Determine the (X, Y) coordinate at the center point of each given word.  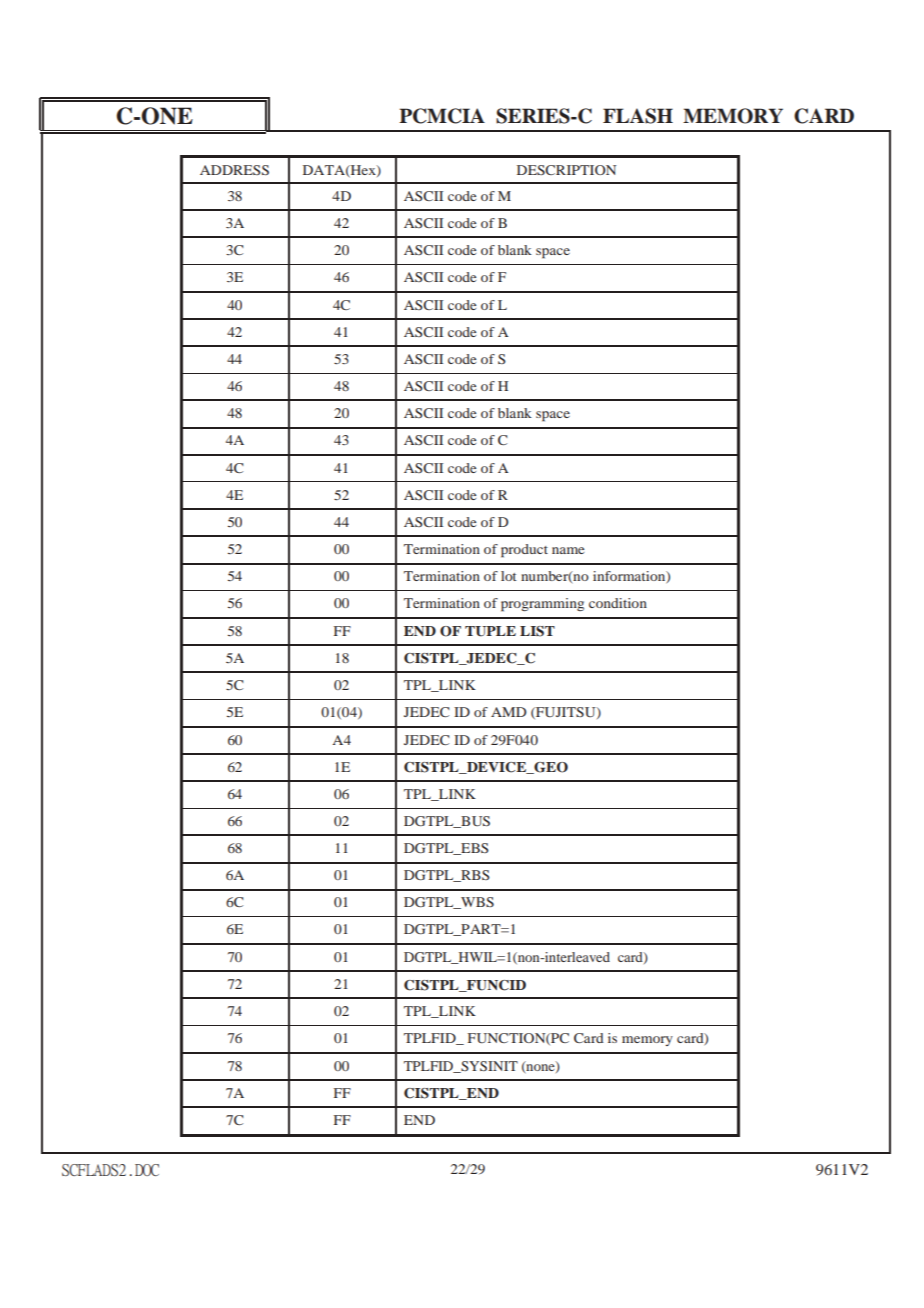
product (524, 551)
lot (509, 576)
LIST (537, 631)
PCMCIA (442, 116)
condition (618, 603)
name (568, 550)
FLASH (638, 116)
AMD (509, 712)
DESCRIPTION (566, 170)
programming (542, 605)
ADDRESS (234, 170)
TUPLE (490, 631)
